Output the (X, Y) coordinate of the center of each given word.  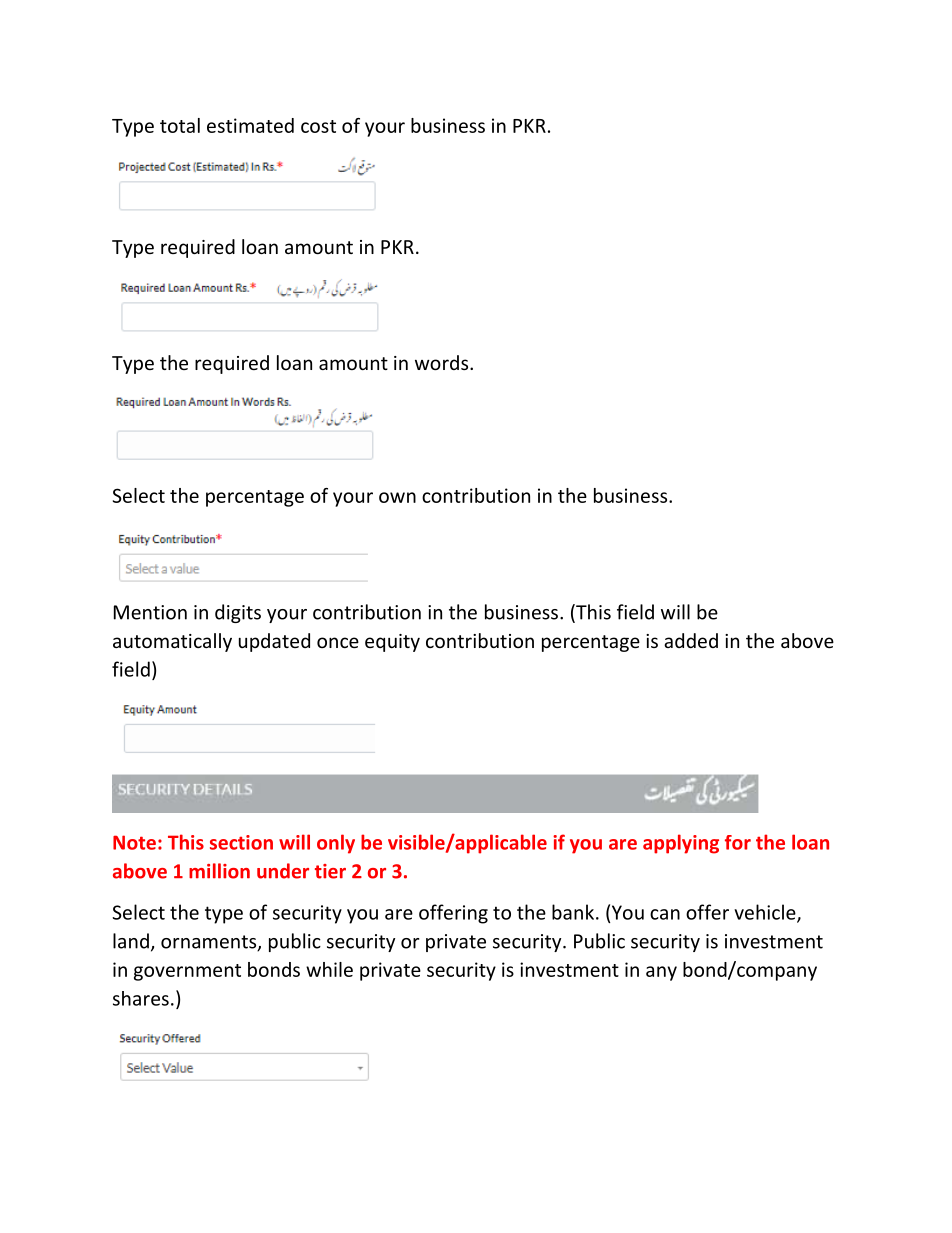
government (187, 972)
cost (318, 126)
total (180, 125)
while (329, 969)
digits (238, 613)
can (665, 914)
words (443, 362)
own (397, 497)
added (691, 640)
